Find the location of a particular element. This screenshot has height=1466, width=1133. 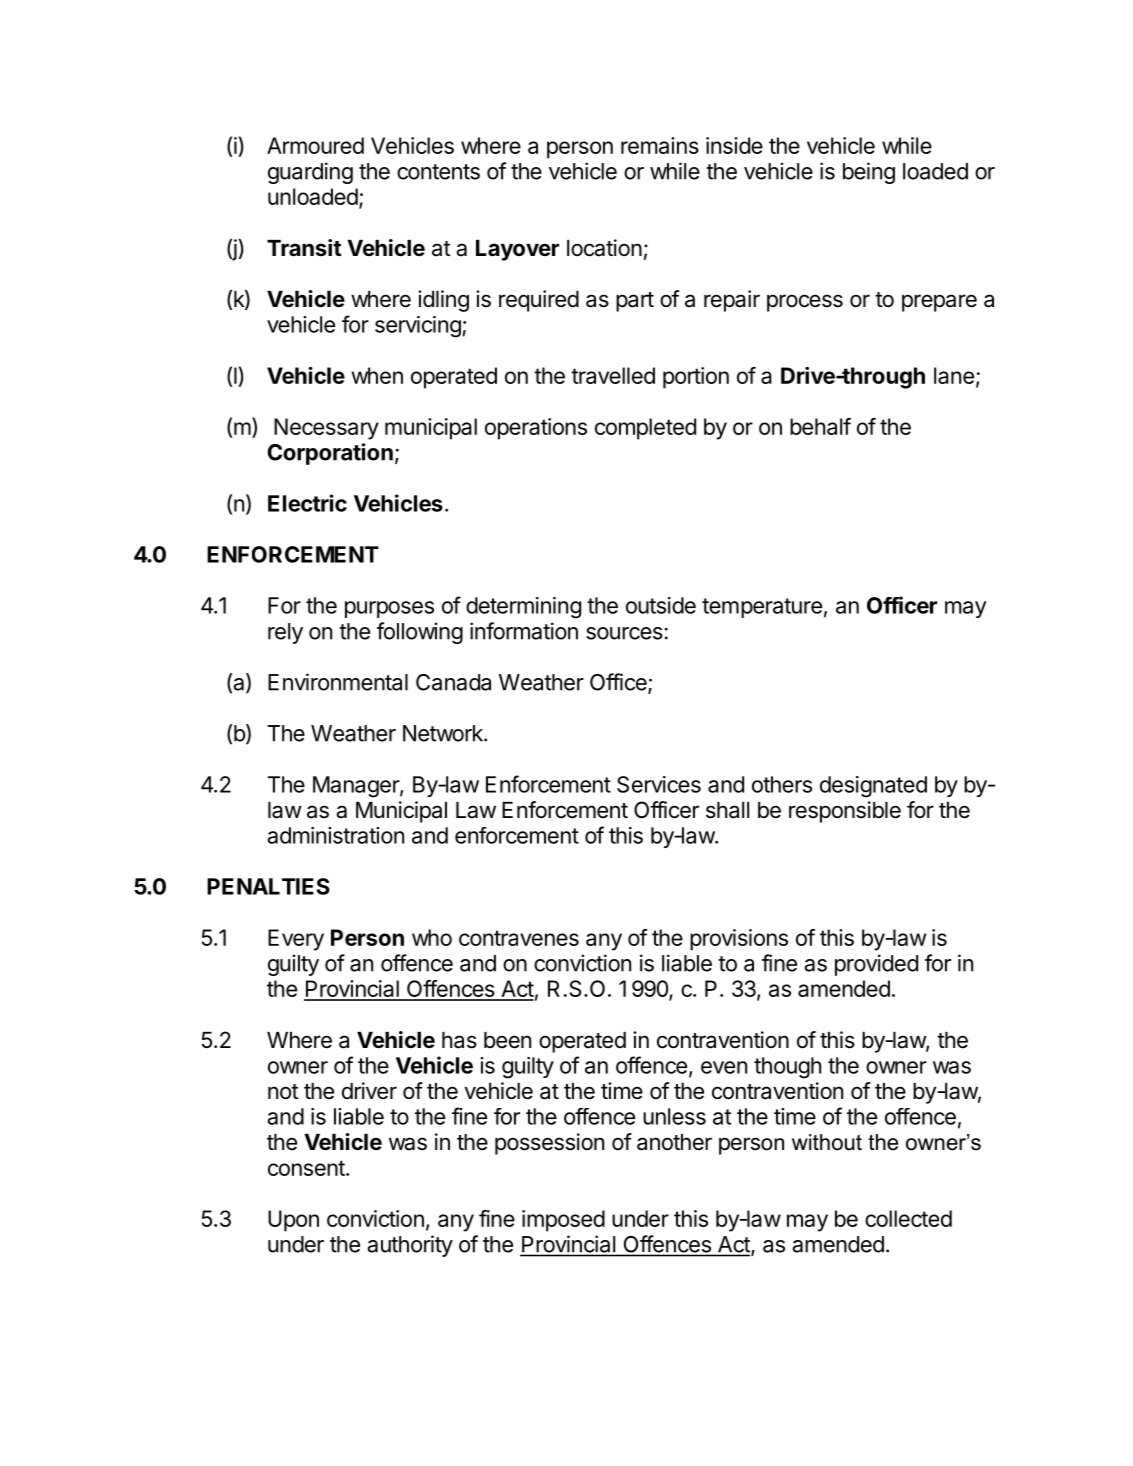

being is located at coordinates (869, 173).
